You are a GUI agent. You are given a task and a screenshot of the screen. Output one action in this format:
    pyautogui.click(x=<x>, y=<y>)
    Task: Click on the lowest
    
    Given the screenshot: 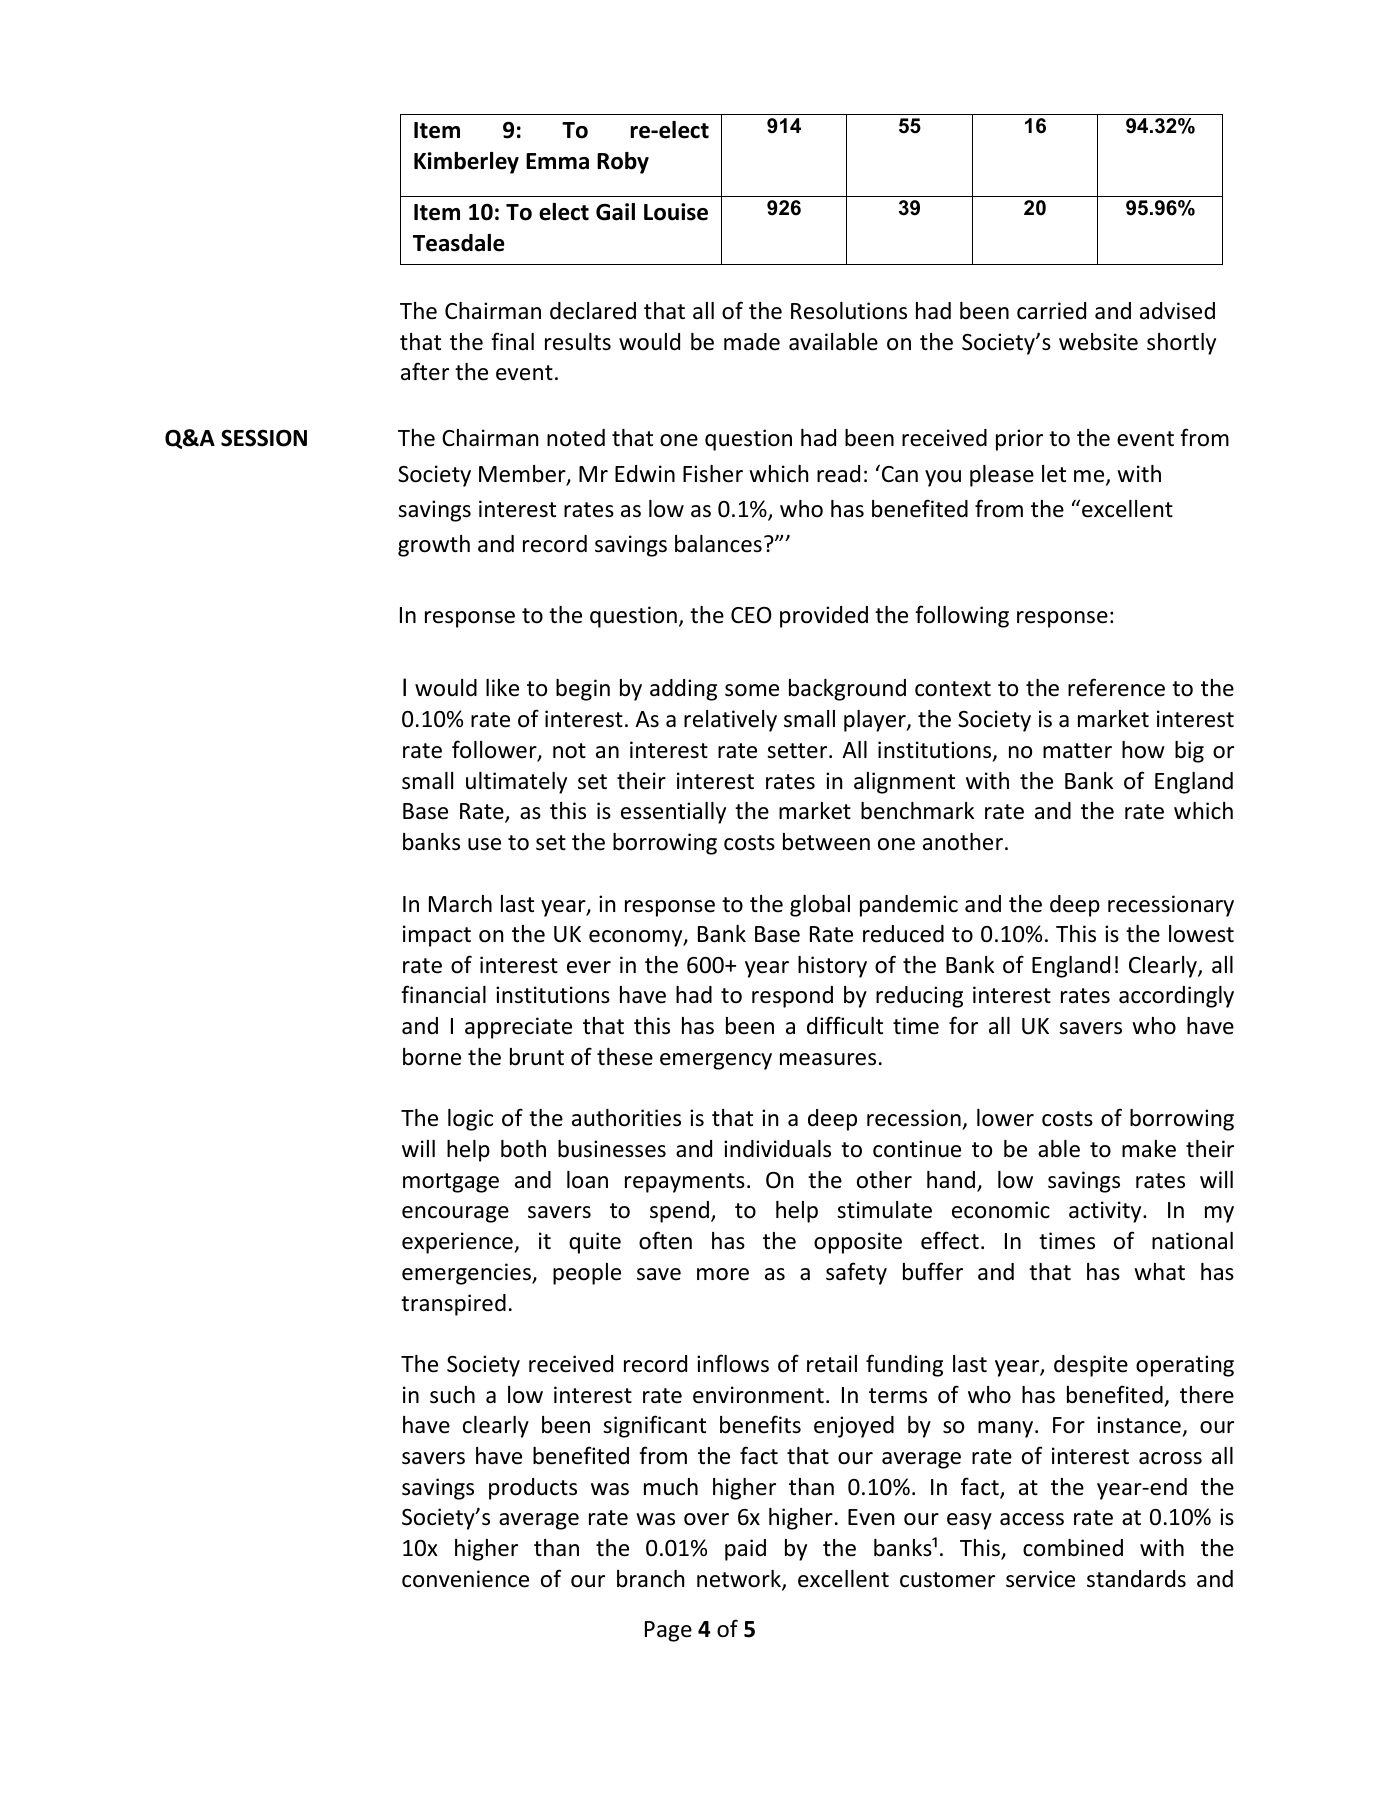 What is the action you would take?
    pyautogui.click(x=1201, y=934)
